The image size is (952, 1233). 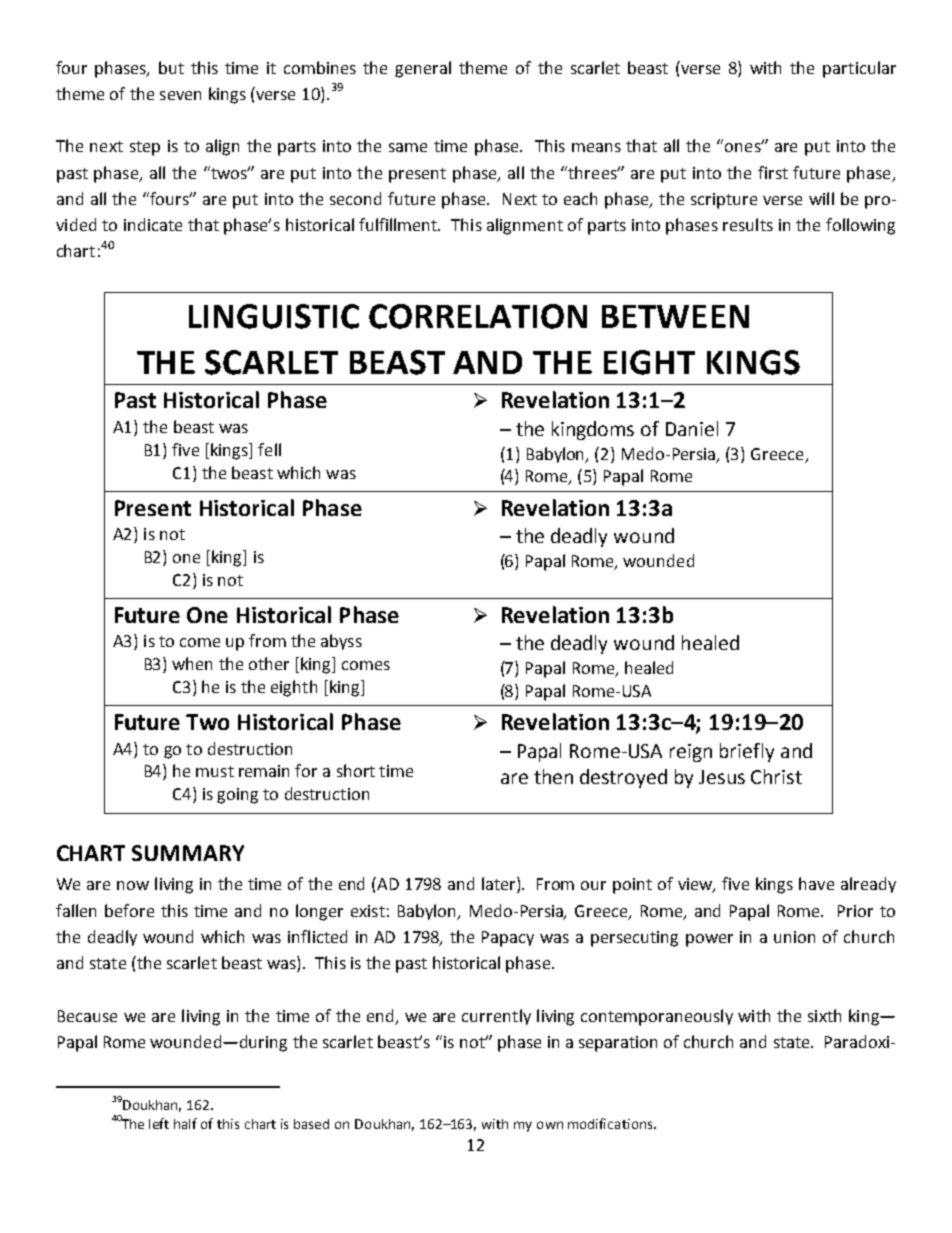 What do you see at coordinates (341, 642) in the screenshot?
I see `abyss` at bounding box center [341, 642].
